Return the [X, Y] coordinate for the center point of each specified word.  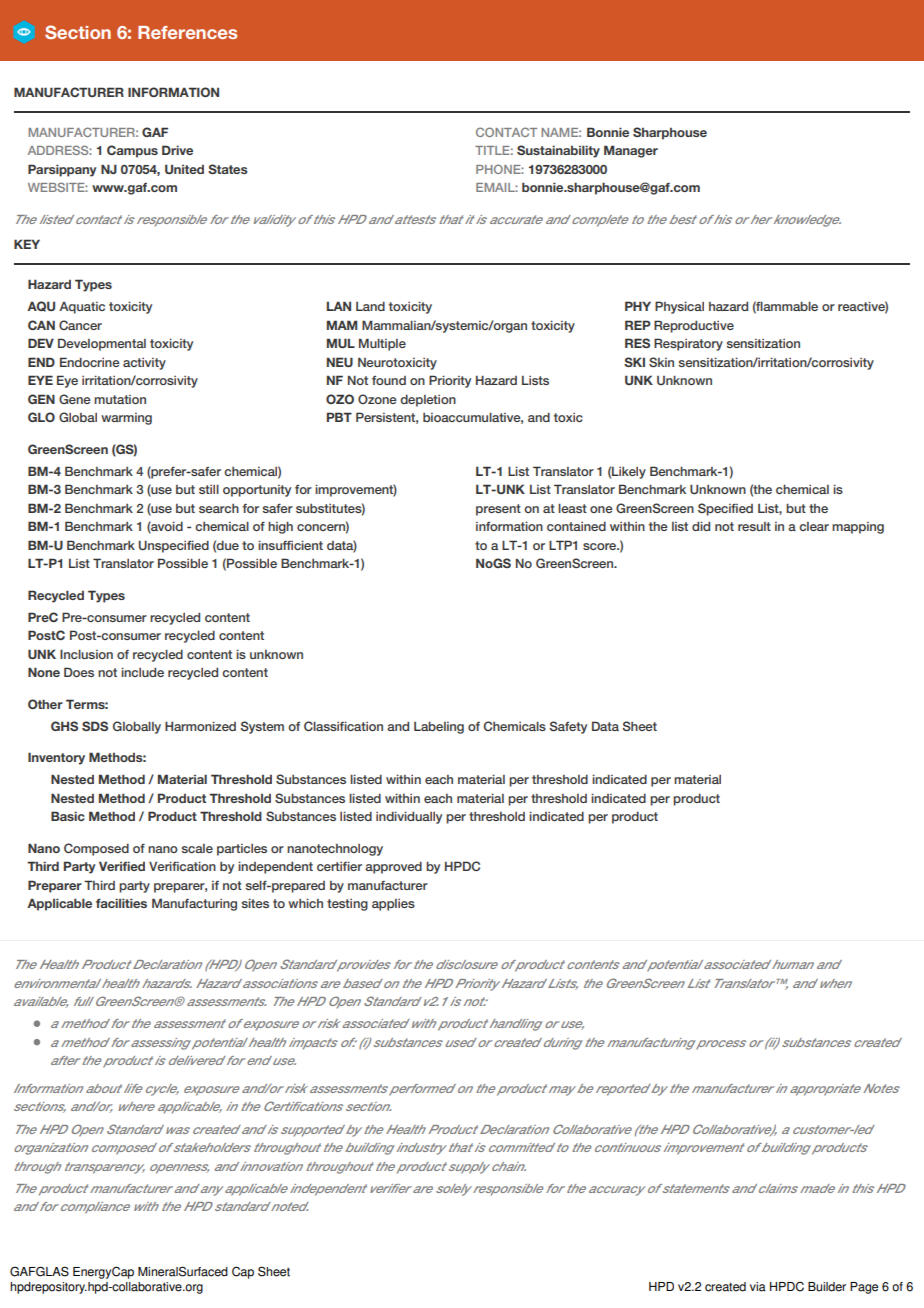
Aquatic [82, 308]
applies [393, 905]
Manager [631, 151]
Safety [568, 727]
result [754, 526]
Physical [679, 307]
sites [255, 903]
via [758, 1287]
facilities [121, 903]
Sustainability [558, 151]
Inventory [56, 758]
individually [409, 817]
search [219, 508]
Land [370, 306]
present [498, 510]
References [187, 32]
